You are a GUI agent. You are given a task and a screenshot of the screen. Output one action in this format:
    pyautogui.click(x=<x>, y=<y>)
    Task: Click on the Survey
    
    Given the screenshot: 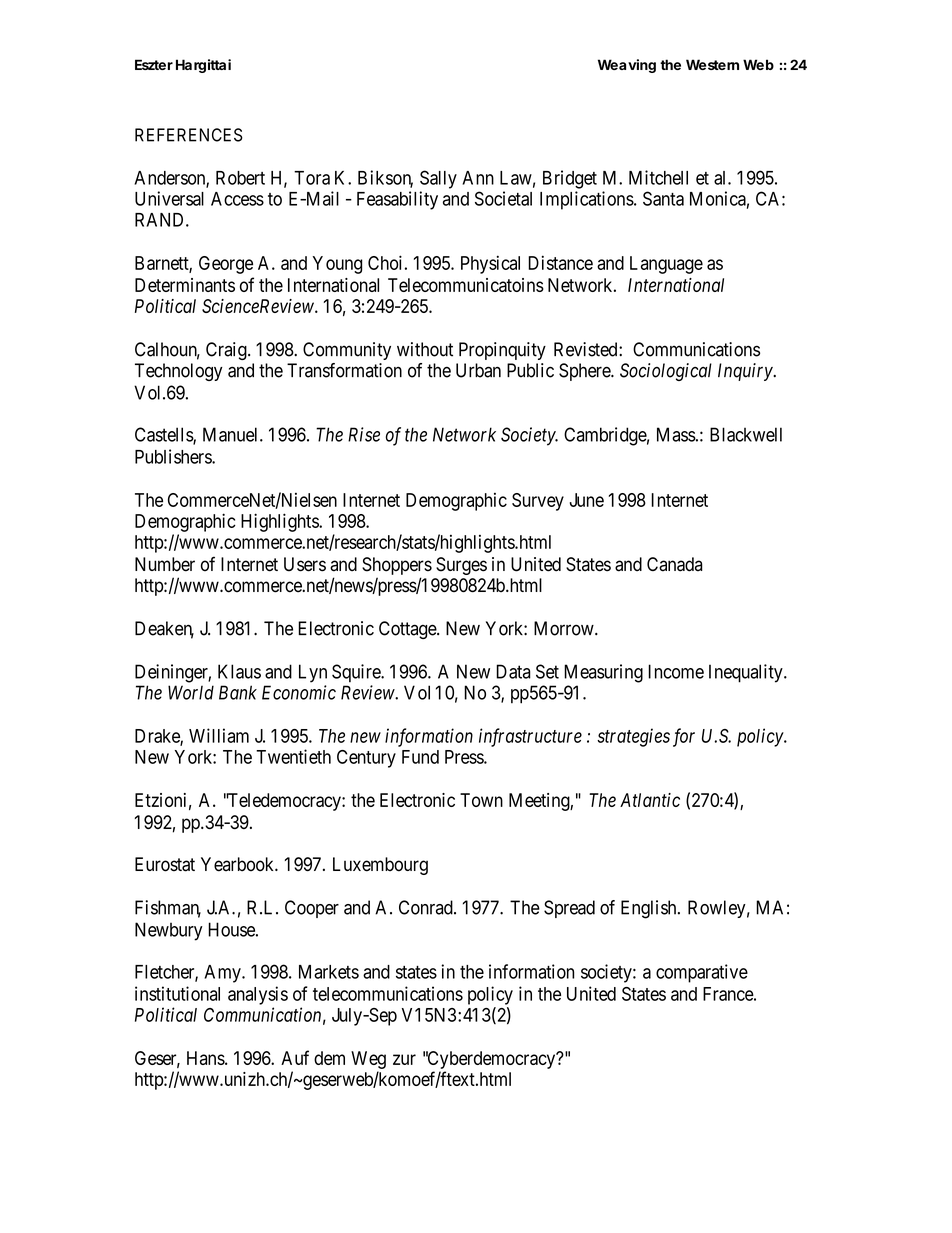 What is the action you would take?
    pyautogui.click(x=538, y=502)
